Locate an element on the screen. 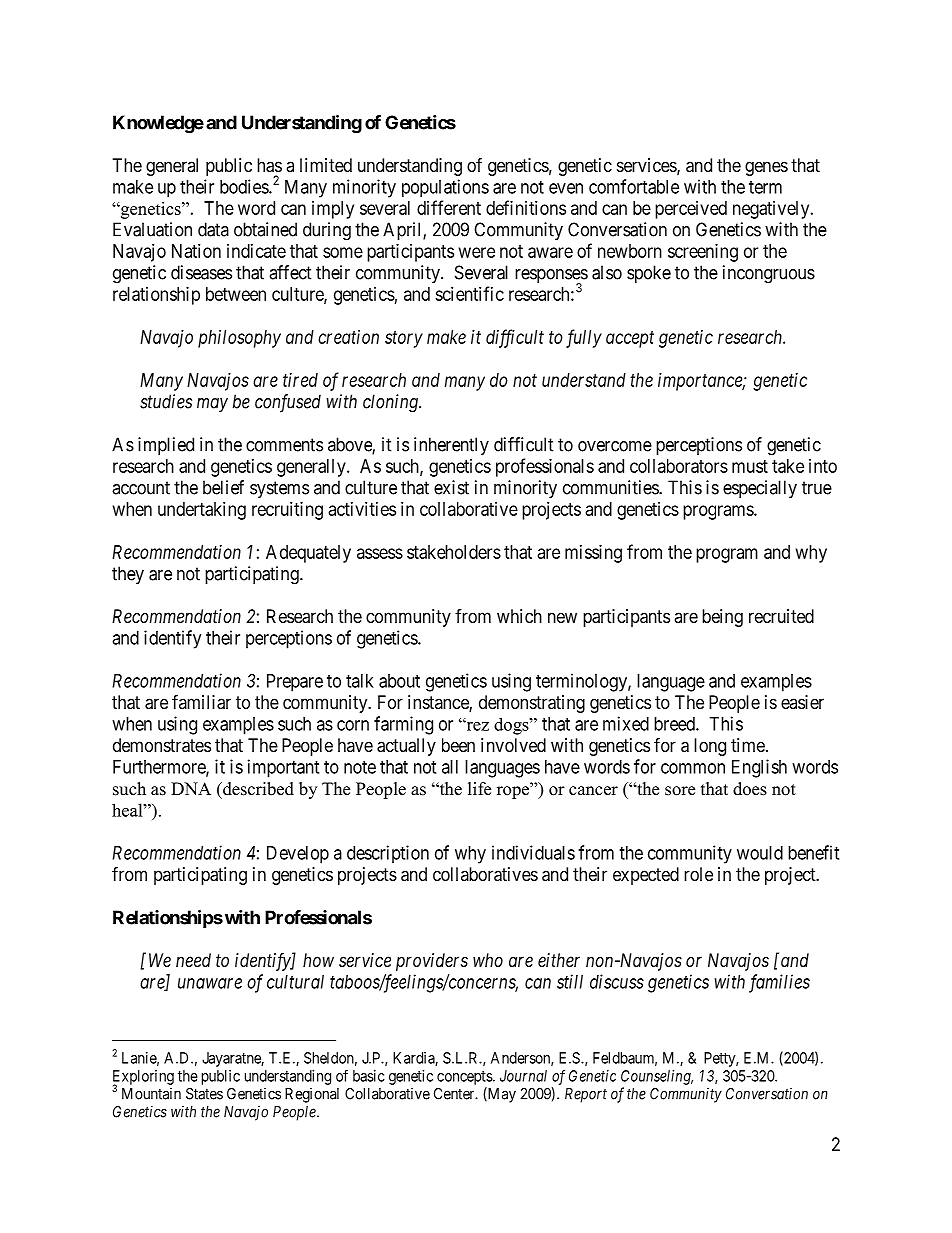 The width and height of the screenshot is (952, 1233). data is located at coordinates (213, 229).
